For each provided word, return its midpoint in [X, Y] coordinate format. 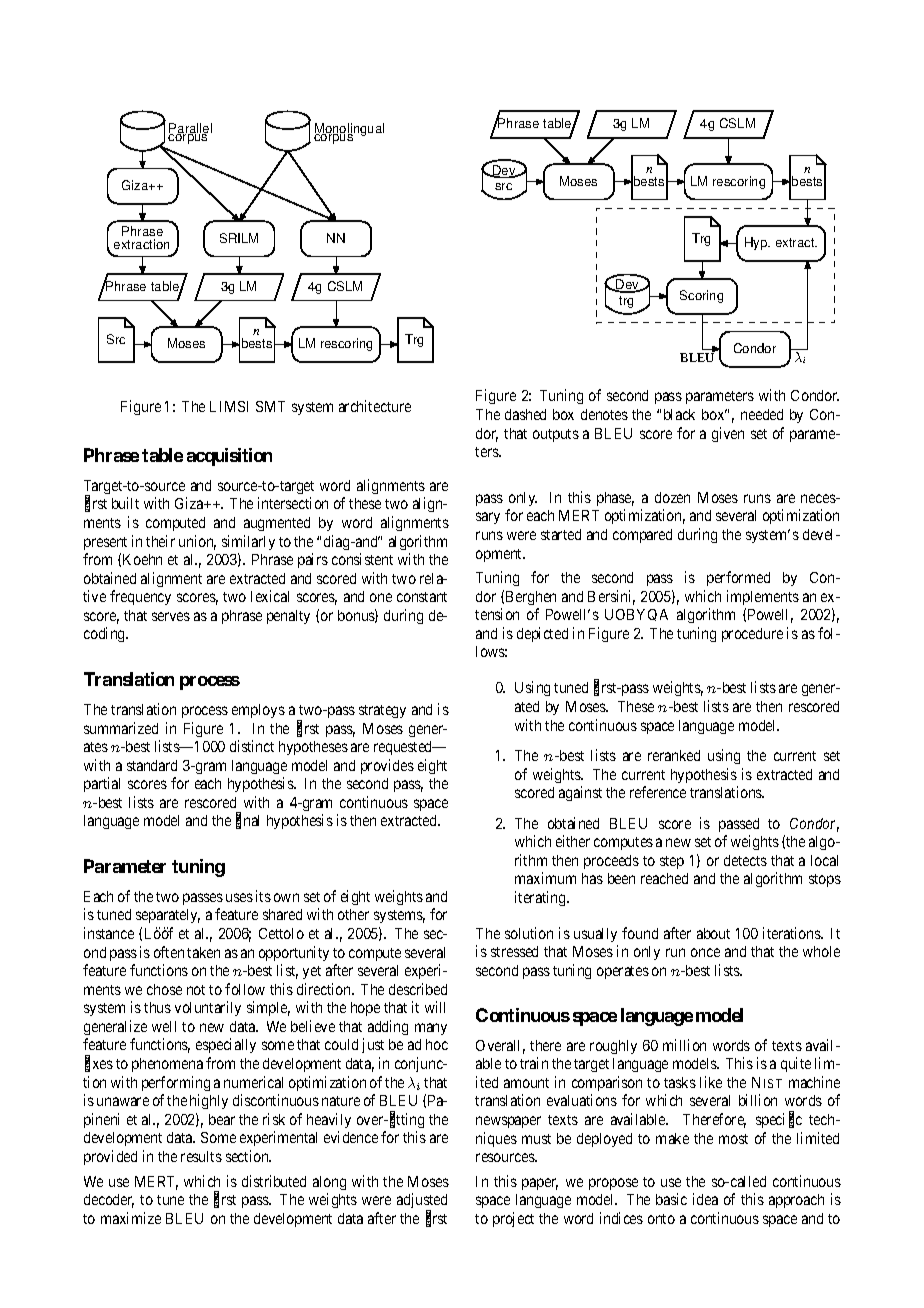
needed [762, 414]
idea [705, 1199]
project [513, 1219]
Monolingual [349, 131]
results [201, 1156]
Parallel [190, 129]
